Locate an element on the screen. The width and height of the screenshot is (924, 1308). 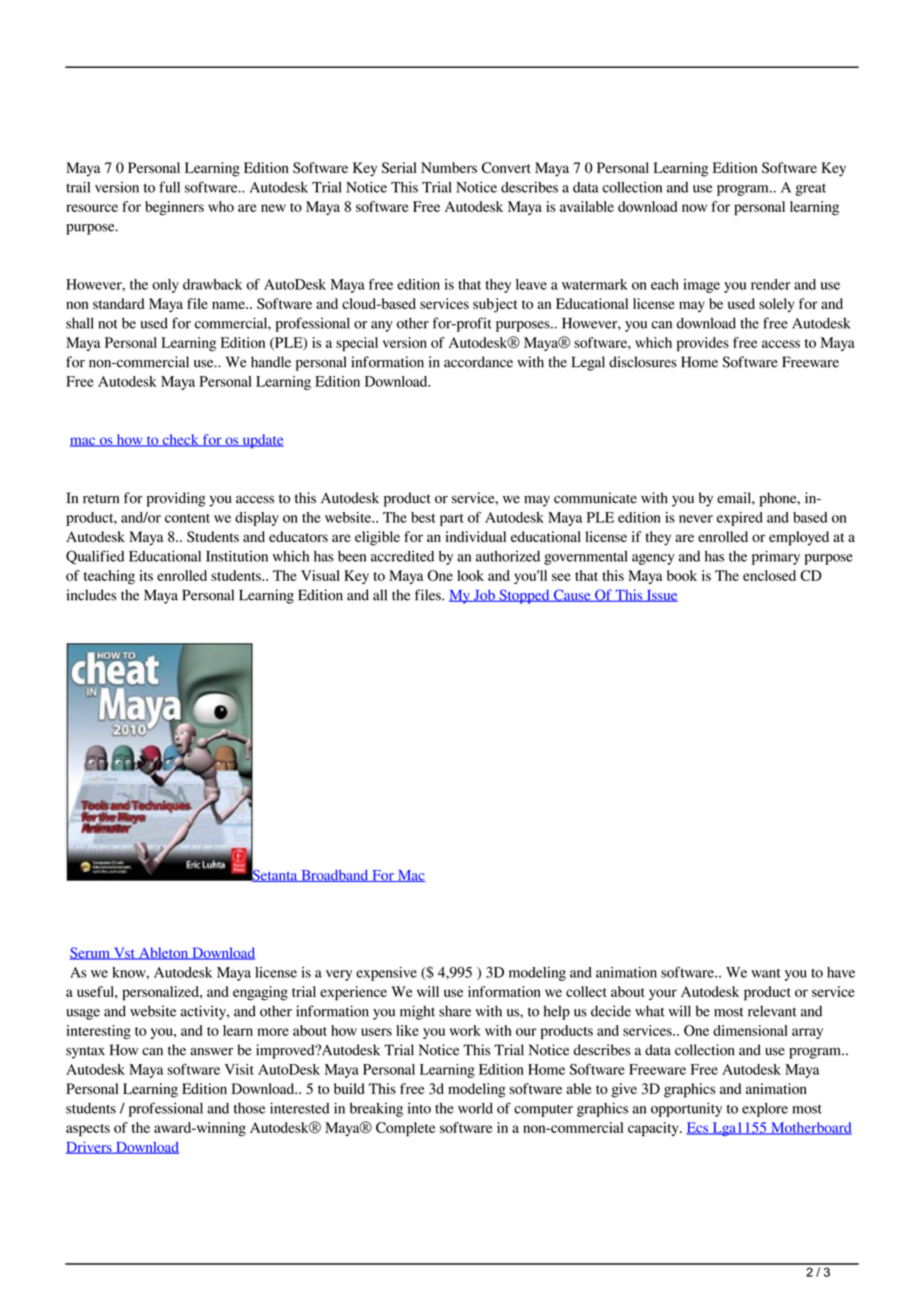
enclosed is located at coordinates (769, 575).
